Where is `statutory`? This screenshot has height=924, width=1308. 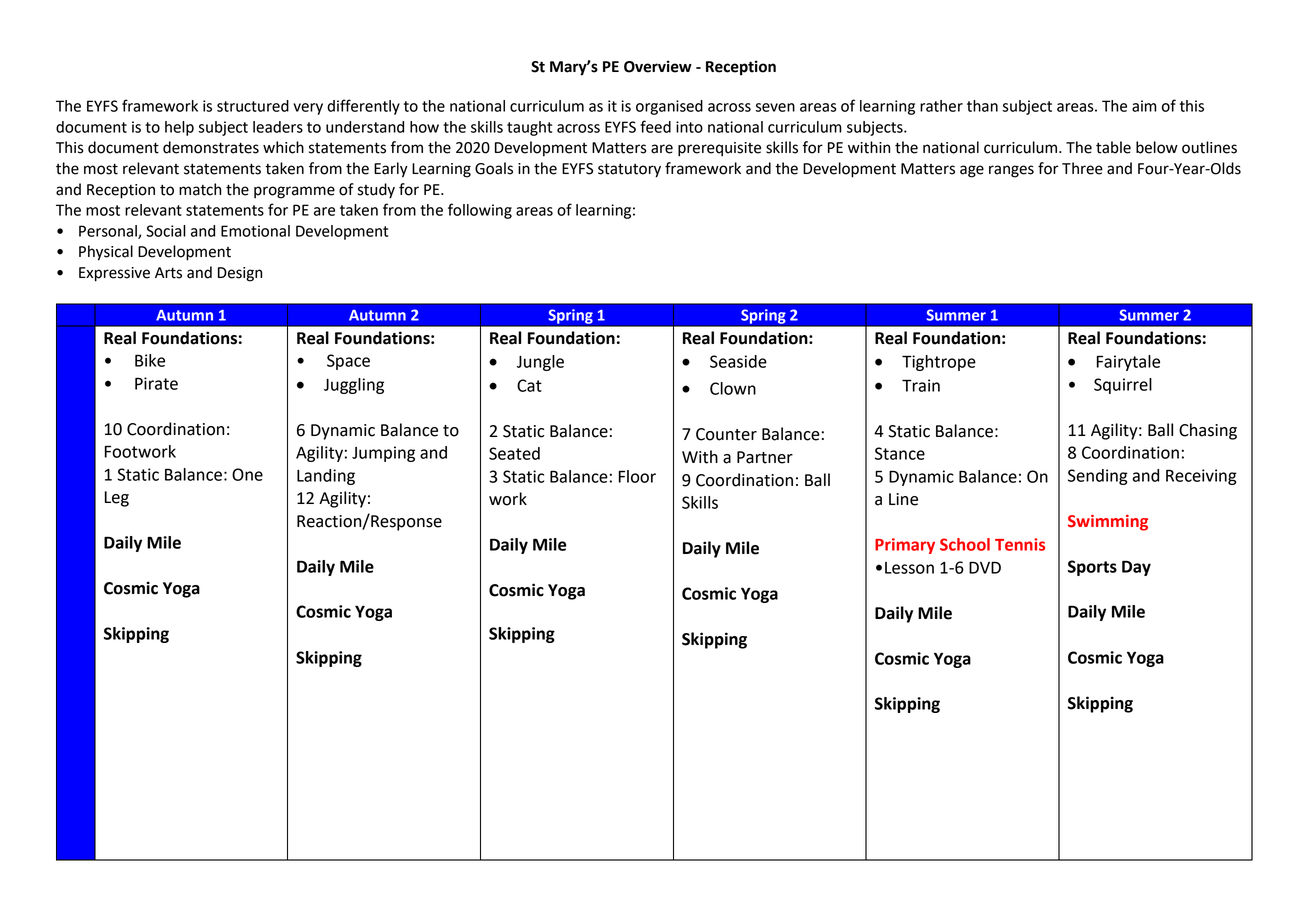 statutory is located at coordinates (629, 170).
